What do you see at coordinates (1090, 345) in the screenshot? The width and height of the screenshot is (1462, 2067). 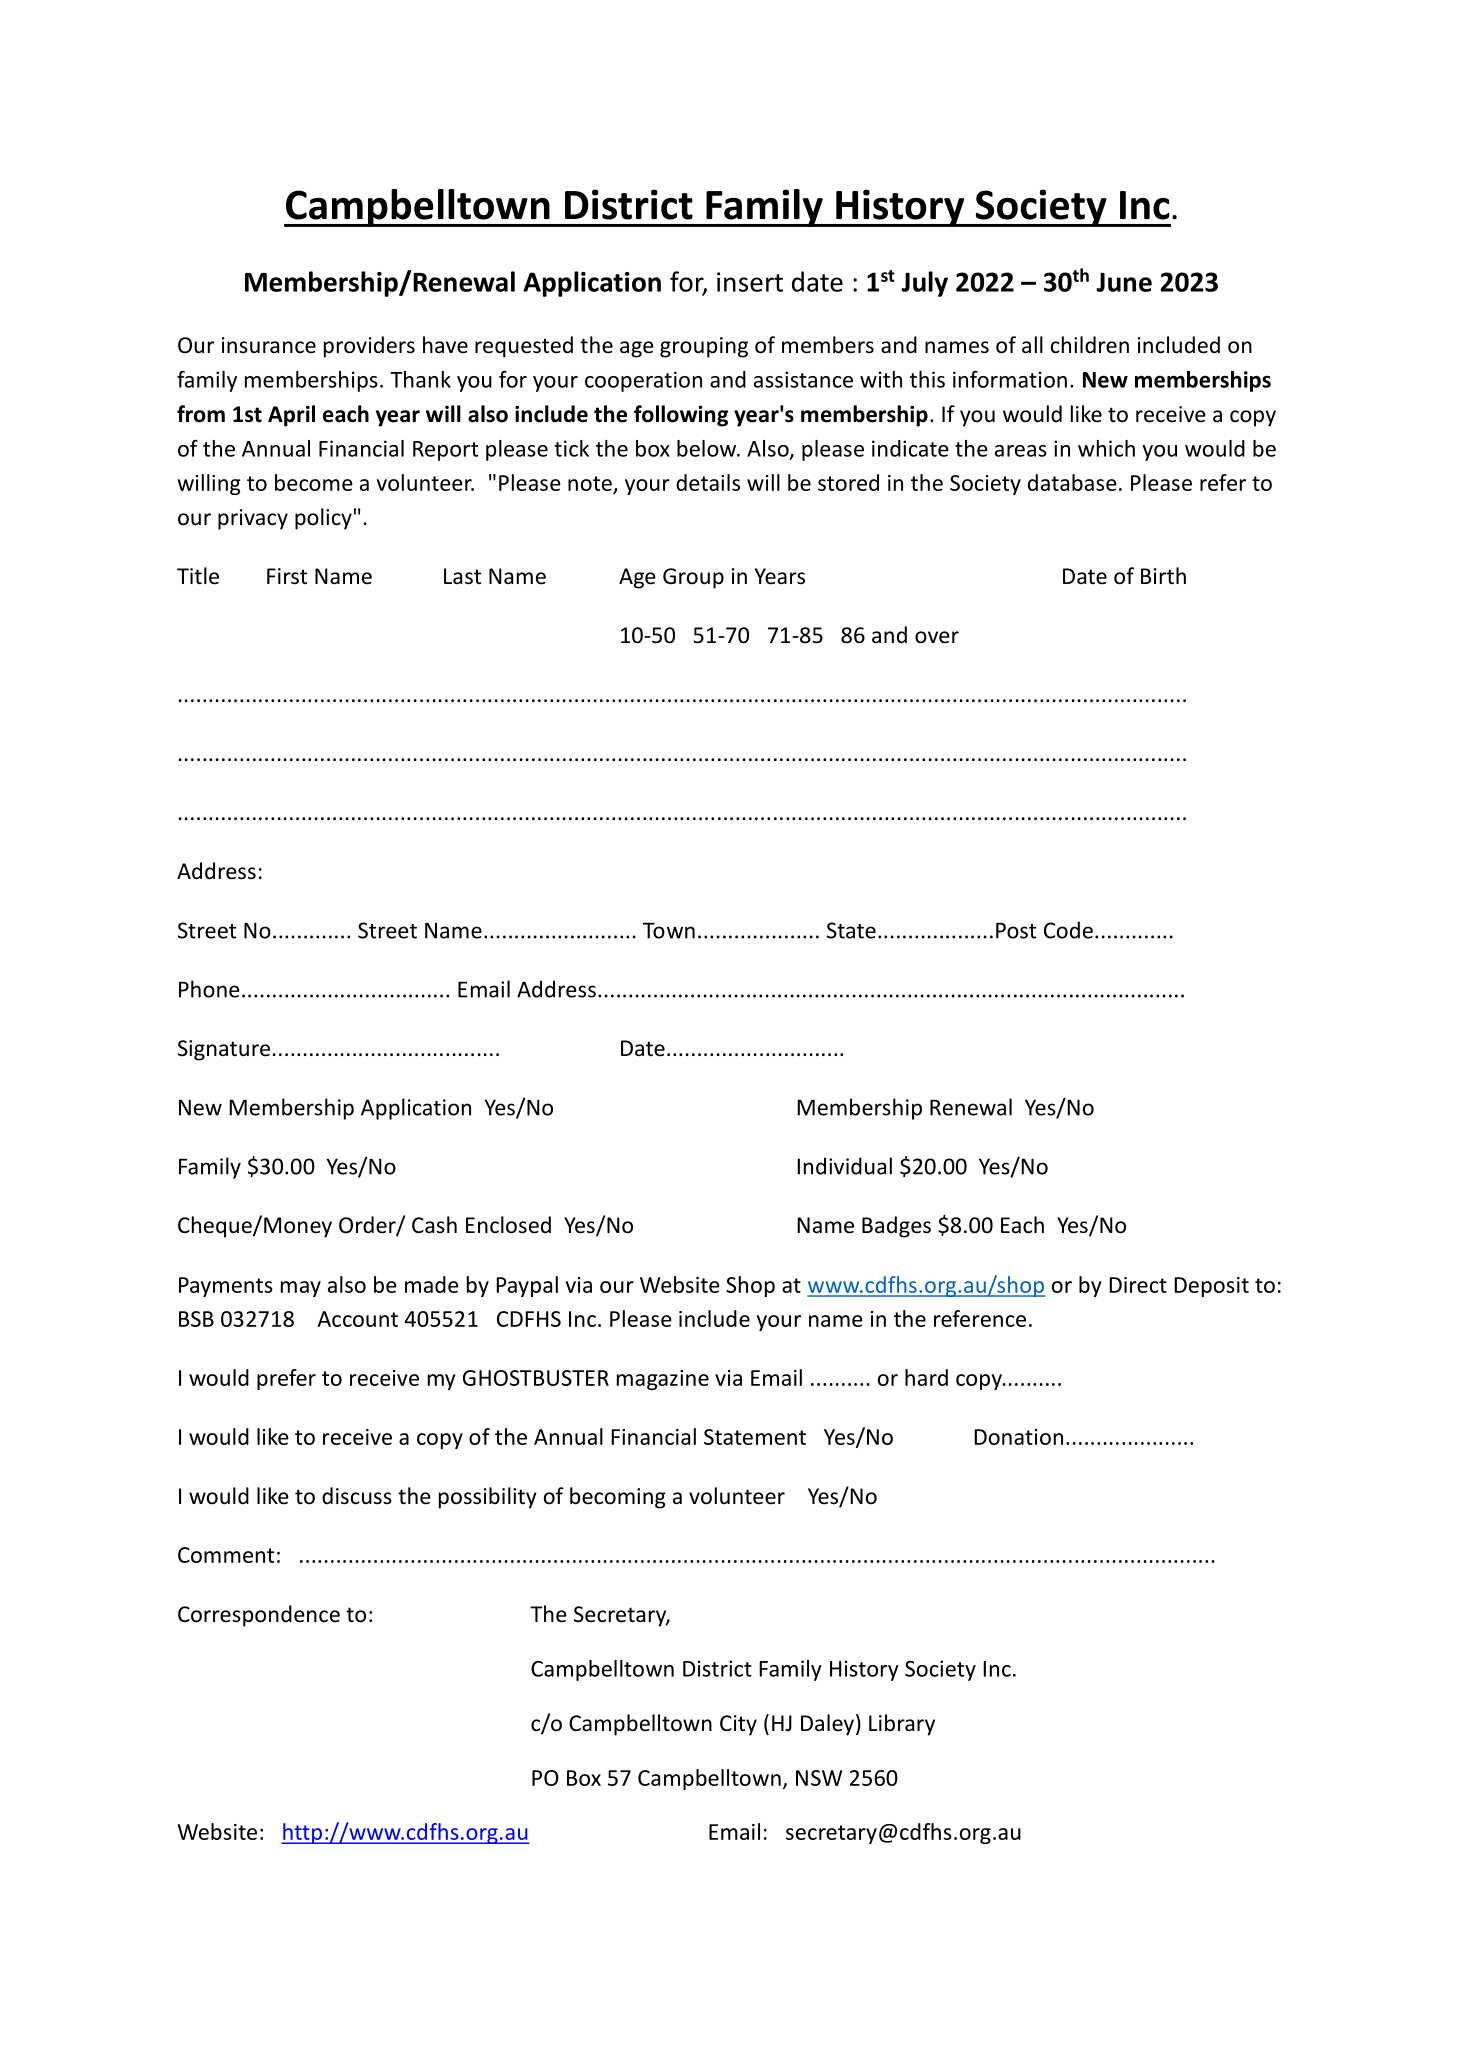 I see `children` at bounding box center [1090, 345].
